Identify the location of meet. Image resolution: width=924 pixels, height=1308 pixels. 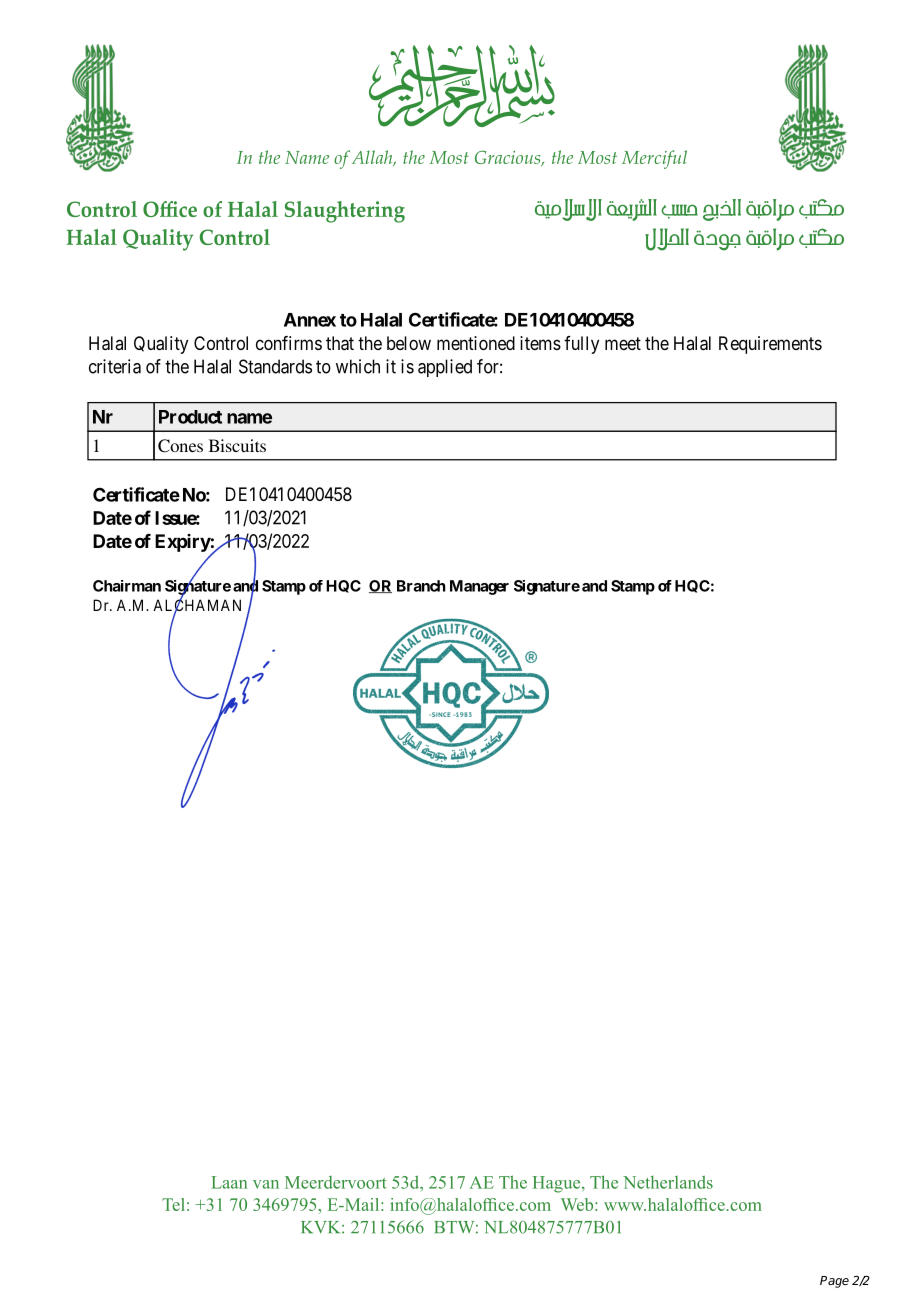
(623, 343).
